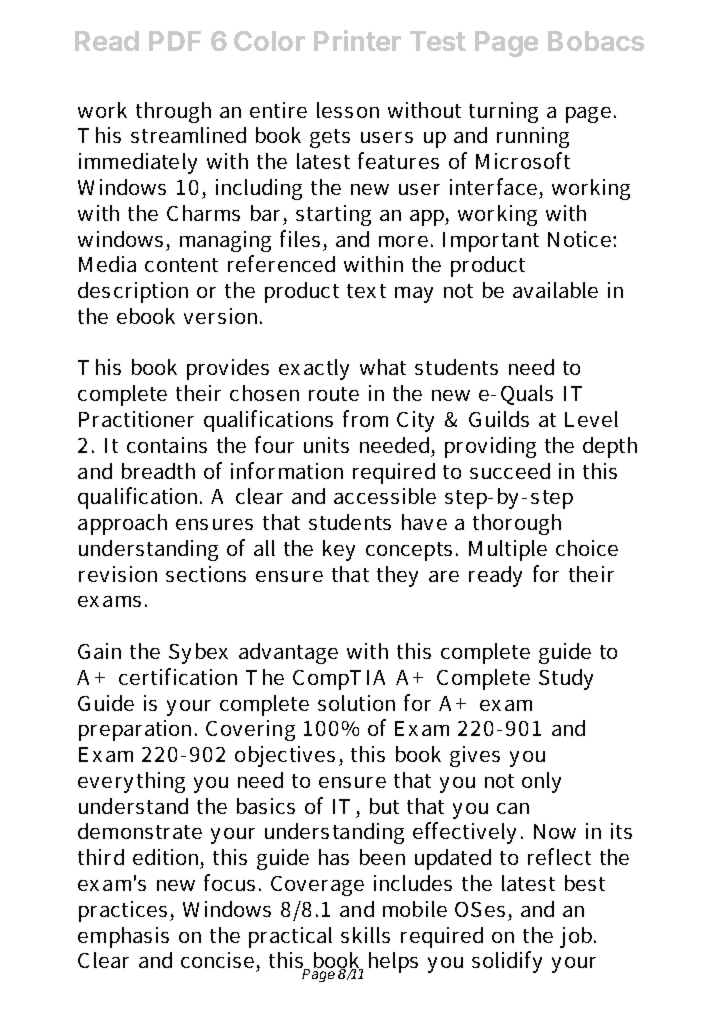  Describe the element at coordinates (175, 41) in the image. I see `PDF` at that location.
